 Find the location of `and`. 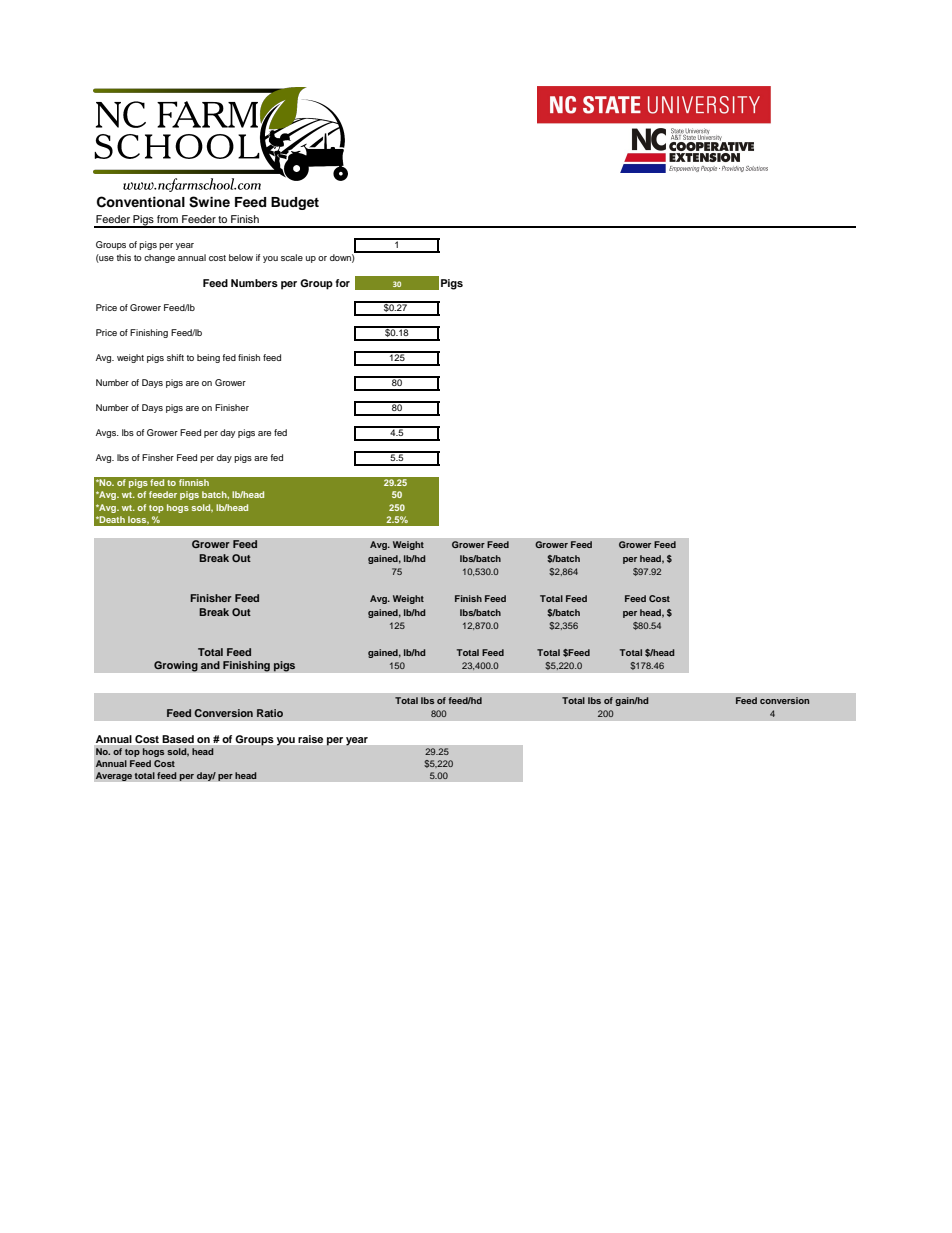

and is located at coordinates (210, 665).
